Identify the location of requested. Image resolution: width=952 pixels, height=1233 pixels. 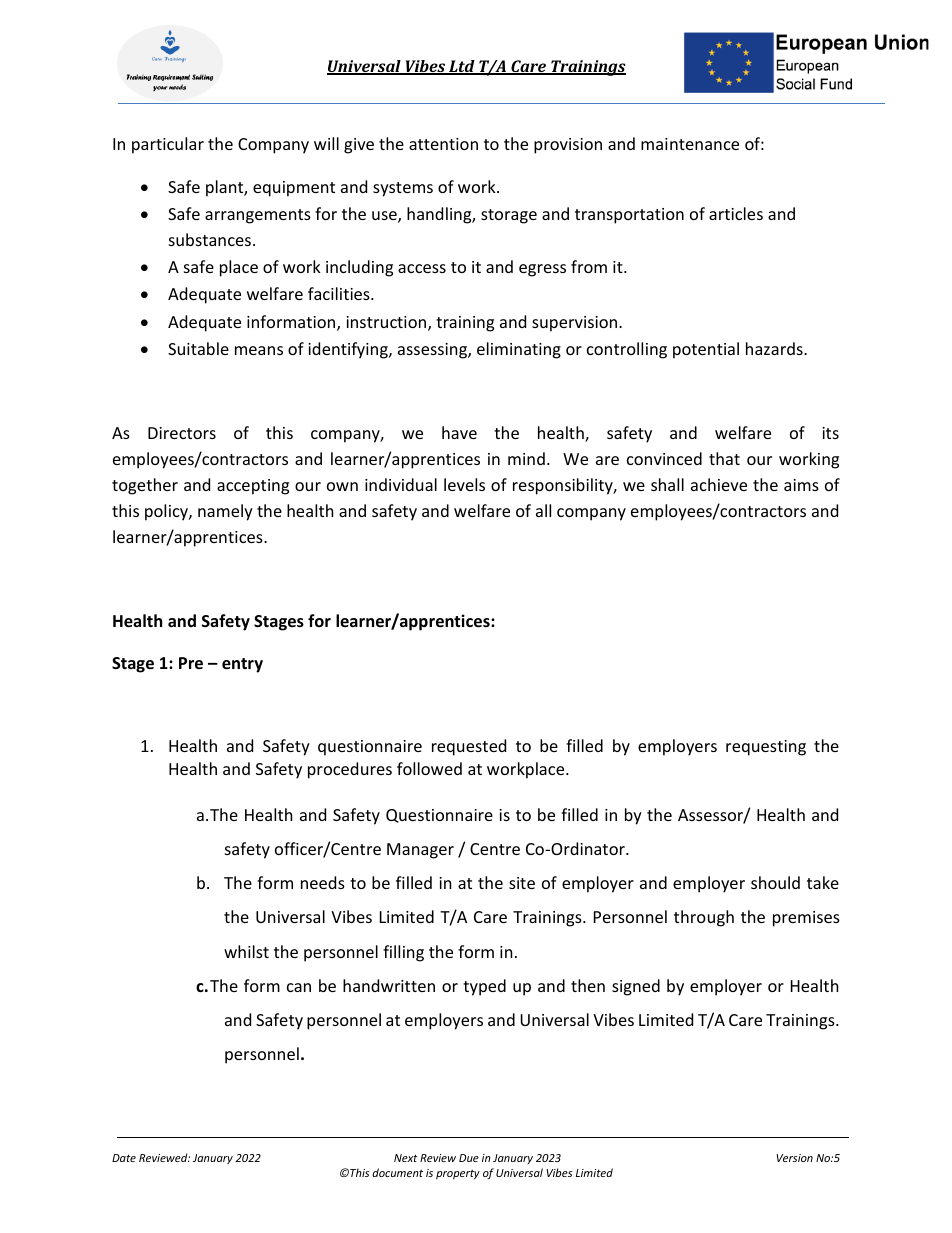
(469, 747).
